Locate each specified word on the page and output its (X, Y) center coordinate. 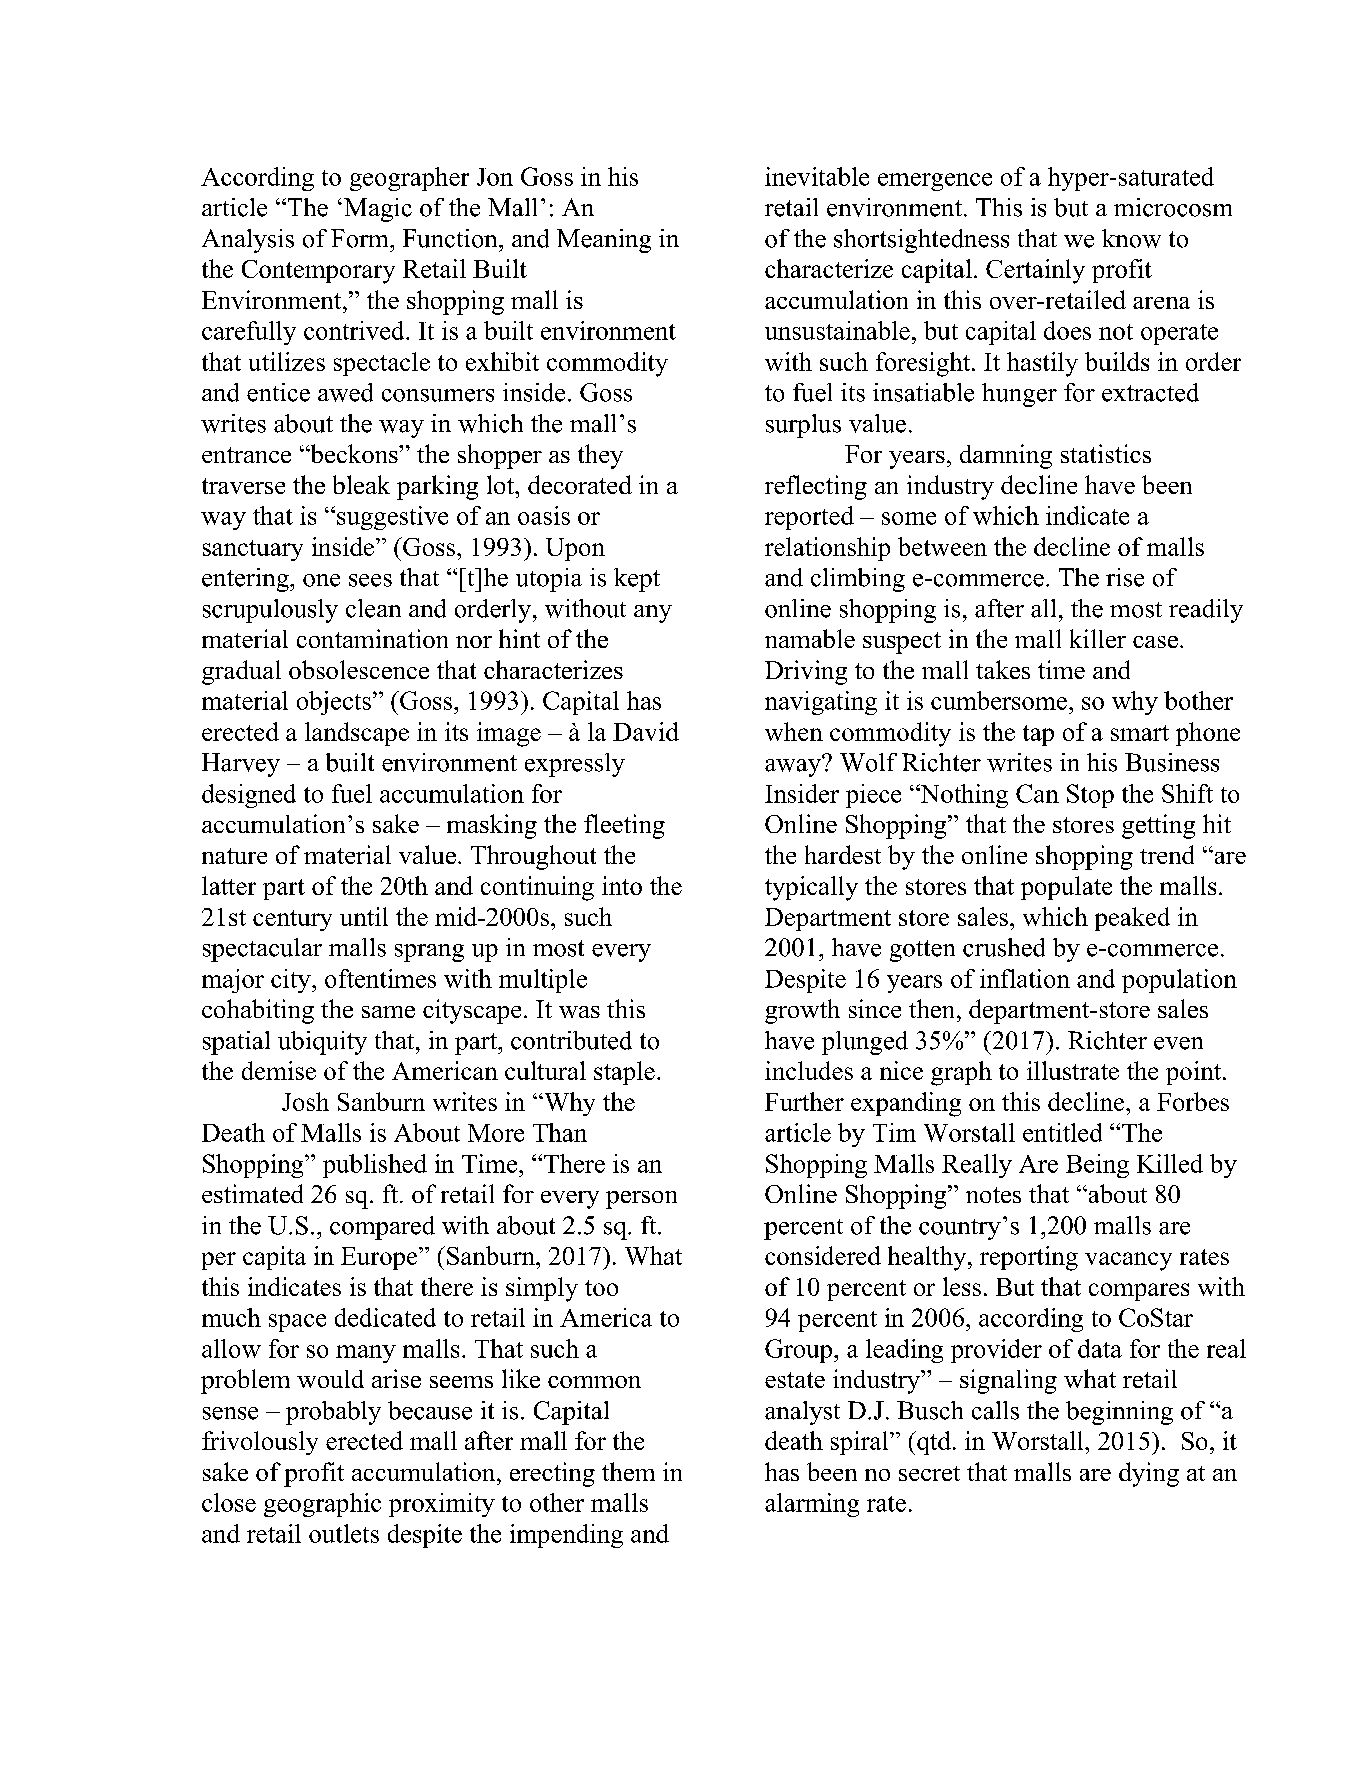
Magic (378, 210)
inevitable (817, 176)
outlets (344, 1533)
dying (1149, 1474)
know (1131, 238)
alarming (812, 1505)
